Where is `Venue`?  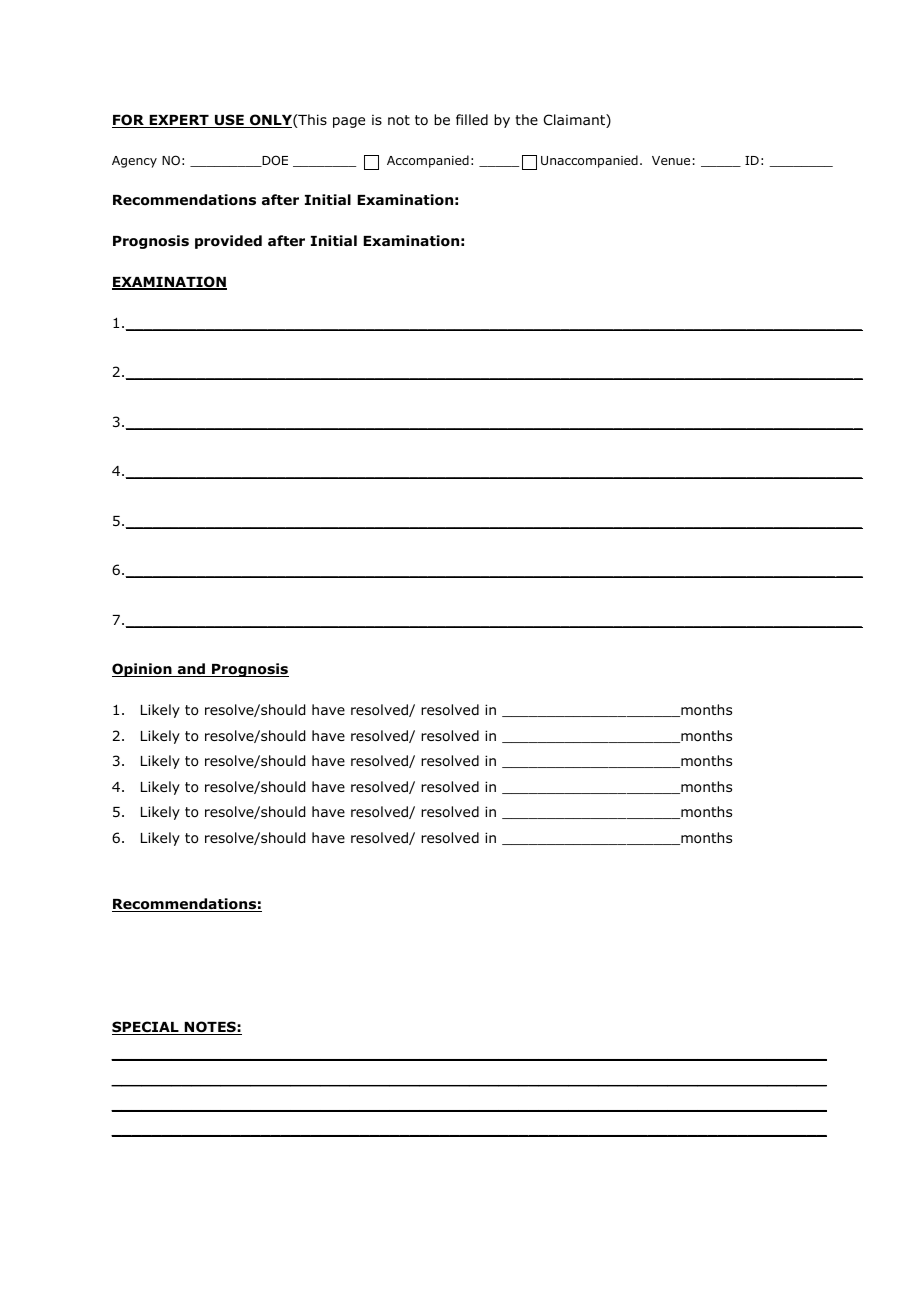
Venue is located at coordinates (671, 160).
